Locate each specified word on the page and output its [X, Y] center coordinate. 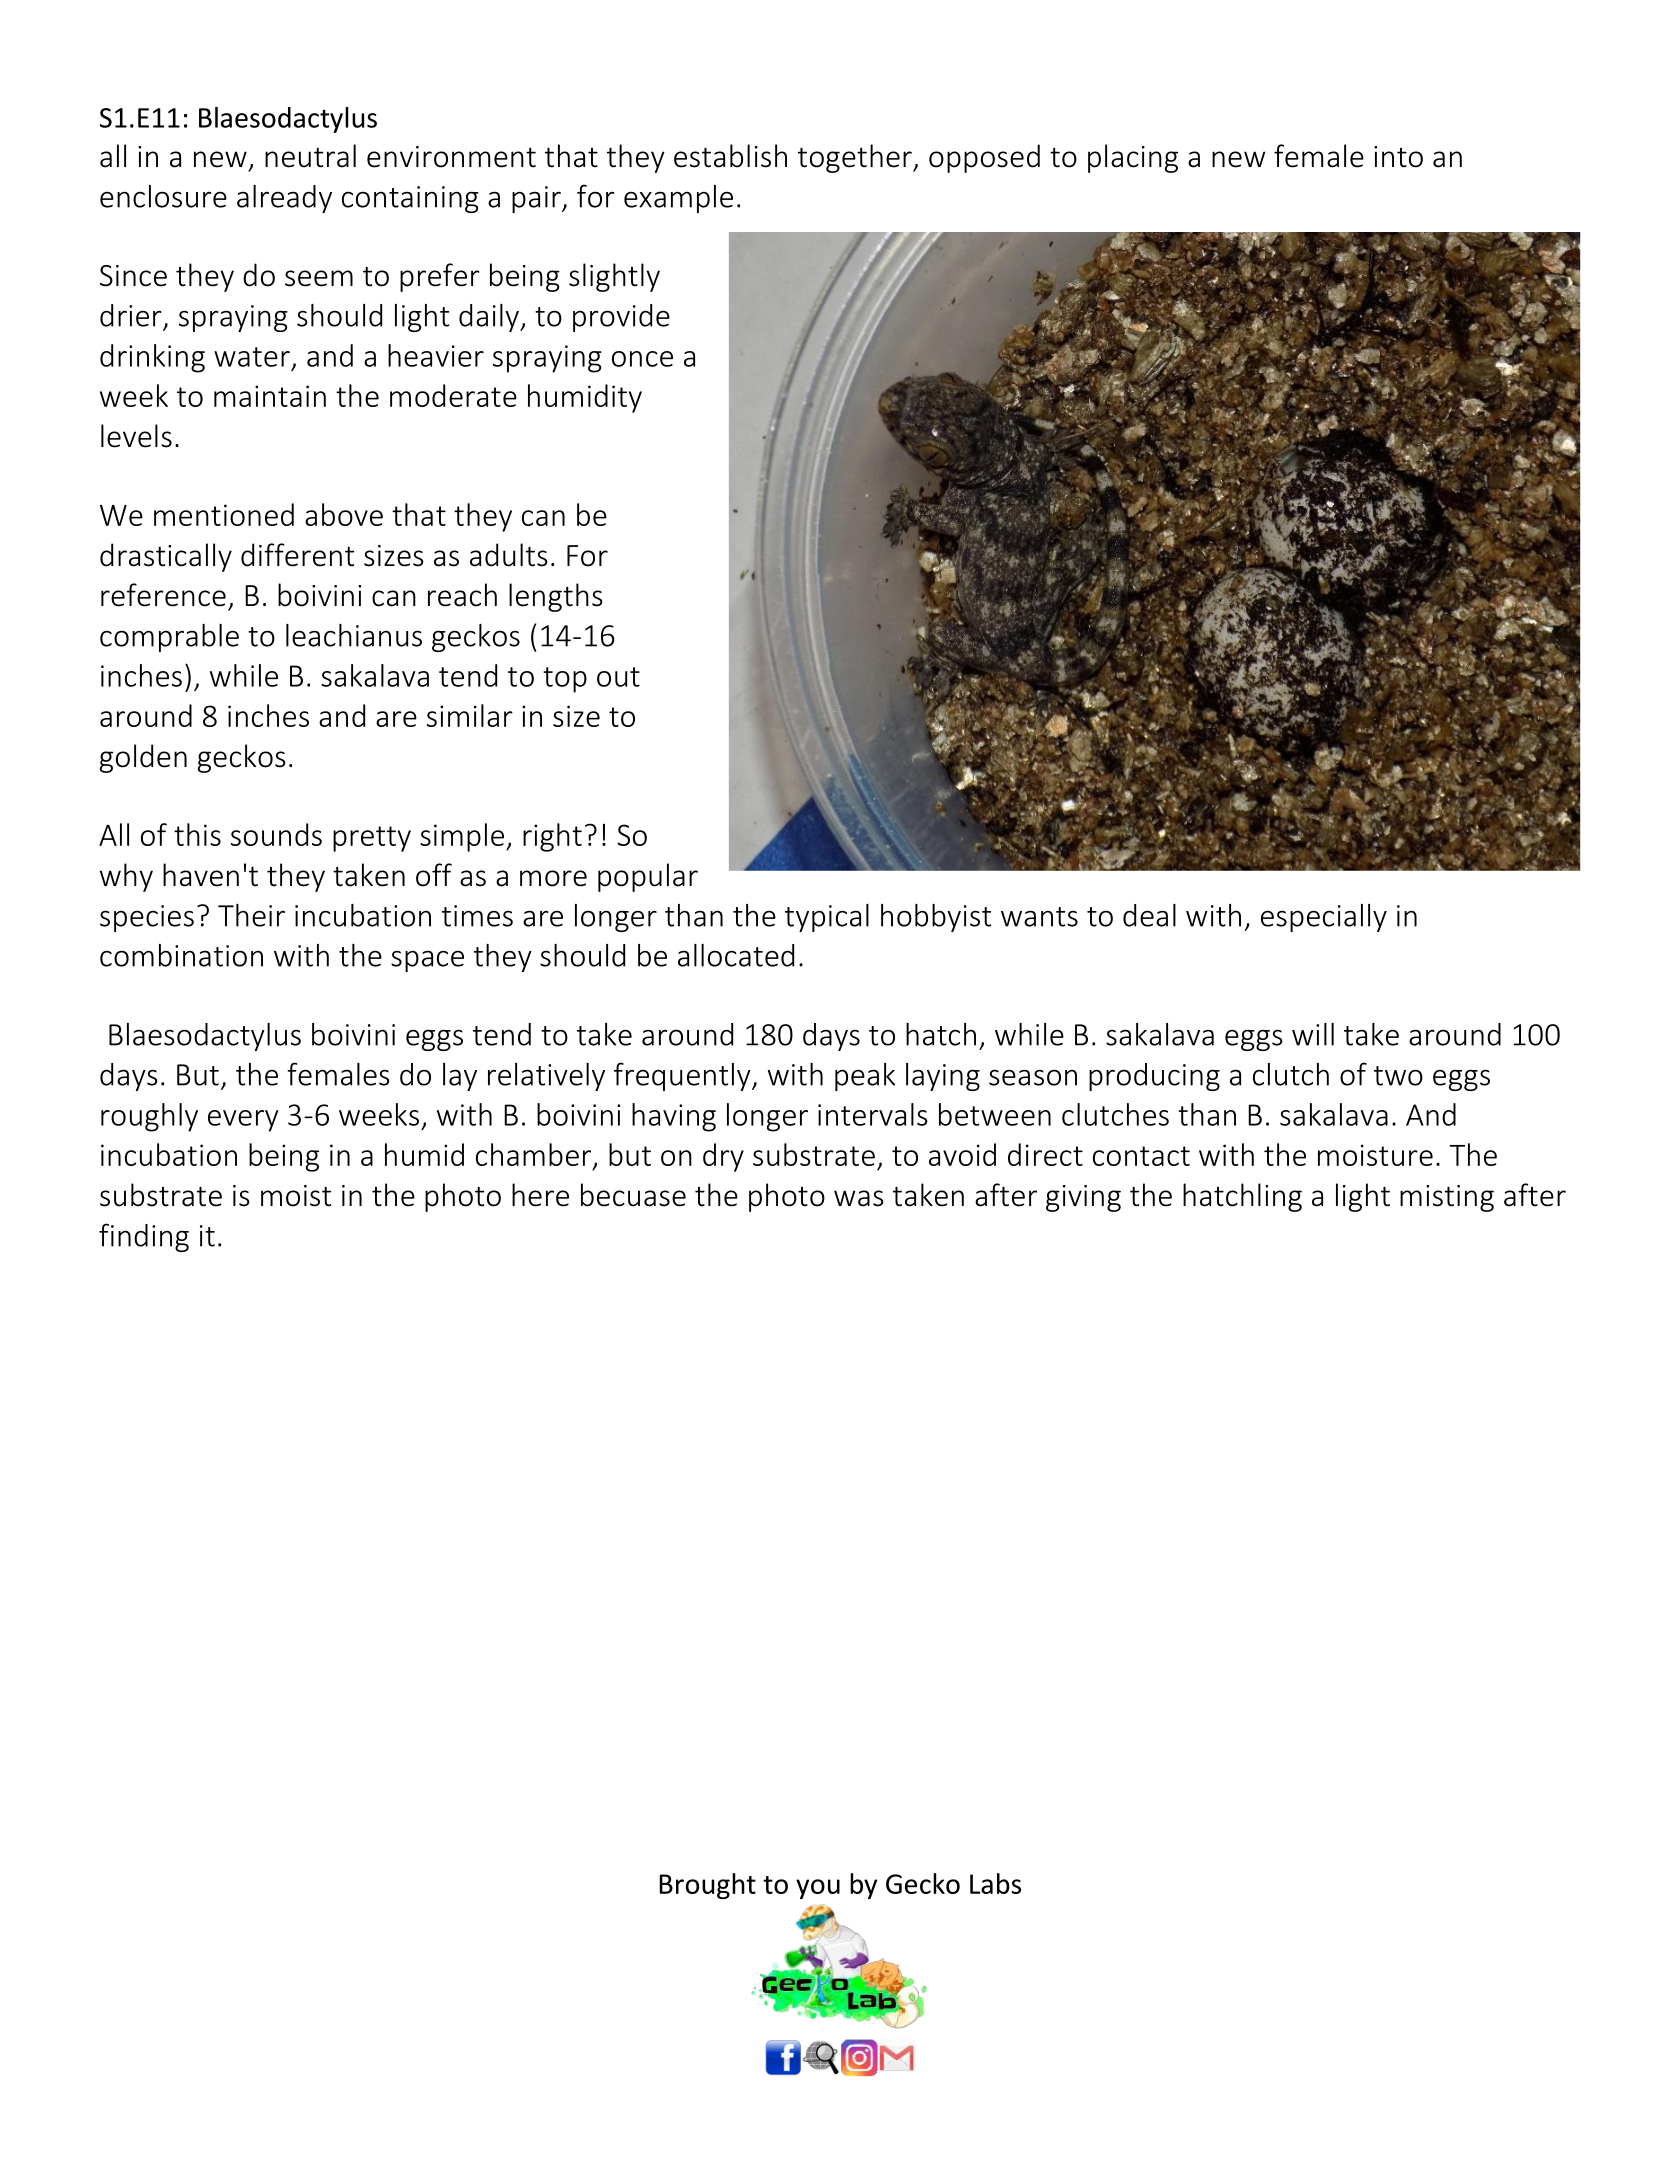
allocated [736, 955]
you [818, 1889]
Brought [707, 1886]
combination [181, 955]
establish [730, 156]
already [284, 199]
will [1313, 1034]
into [1398, 157]
